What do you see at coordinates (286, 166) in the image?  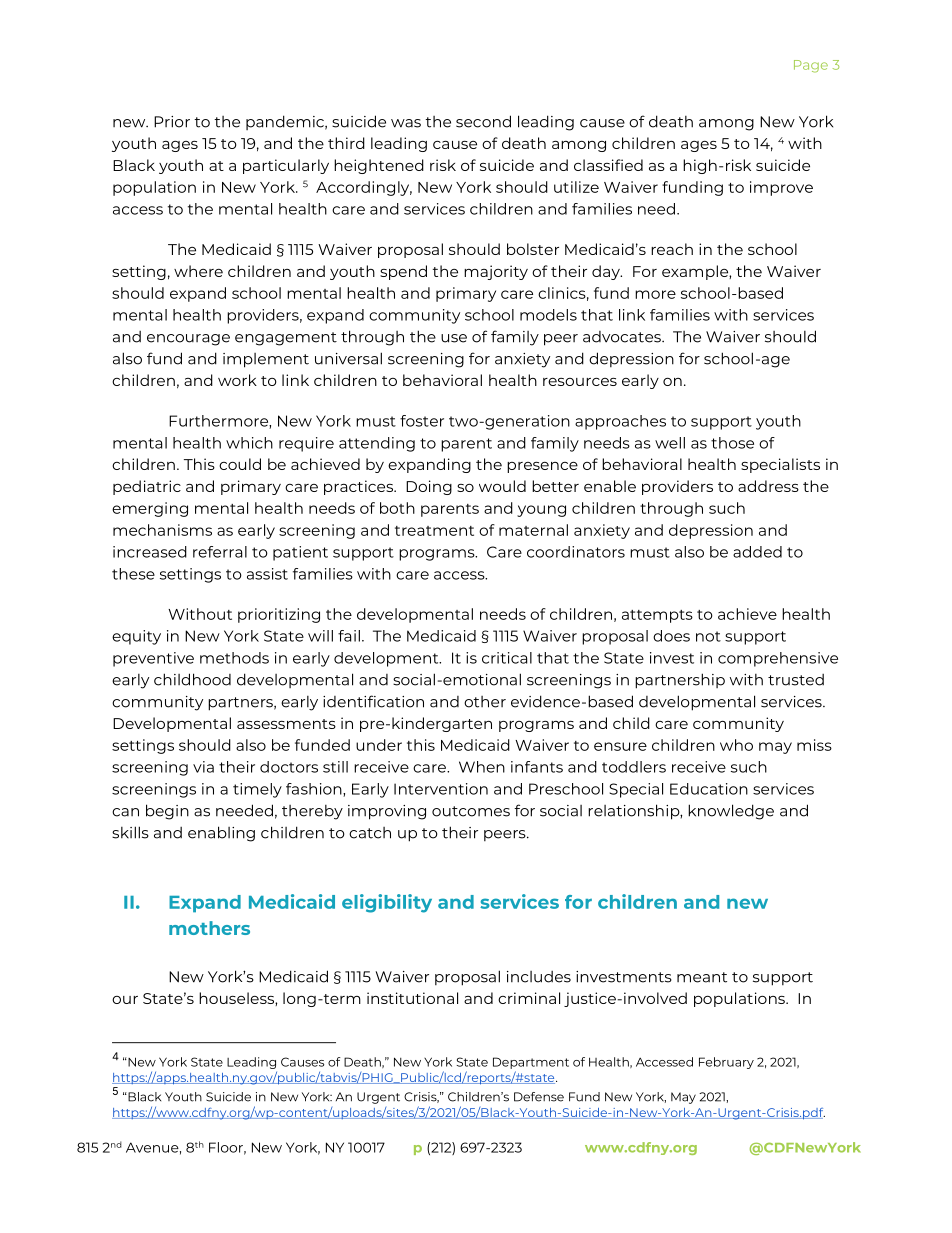 I see `particularly` at bounding box center [286, 166].
